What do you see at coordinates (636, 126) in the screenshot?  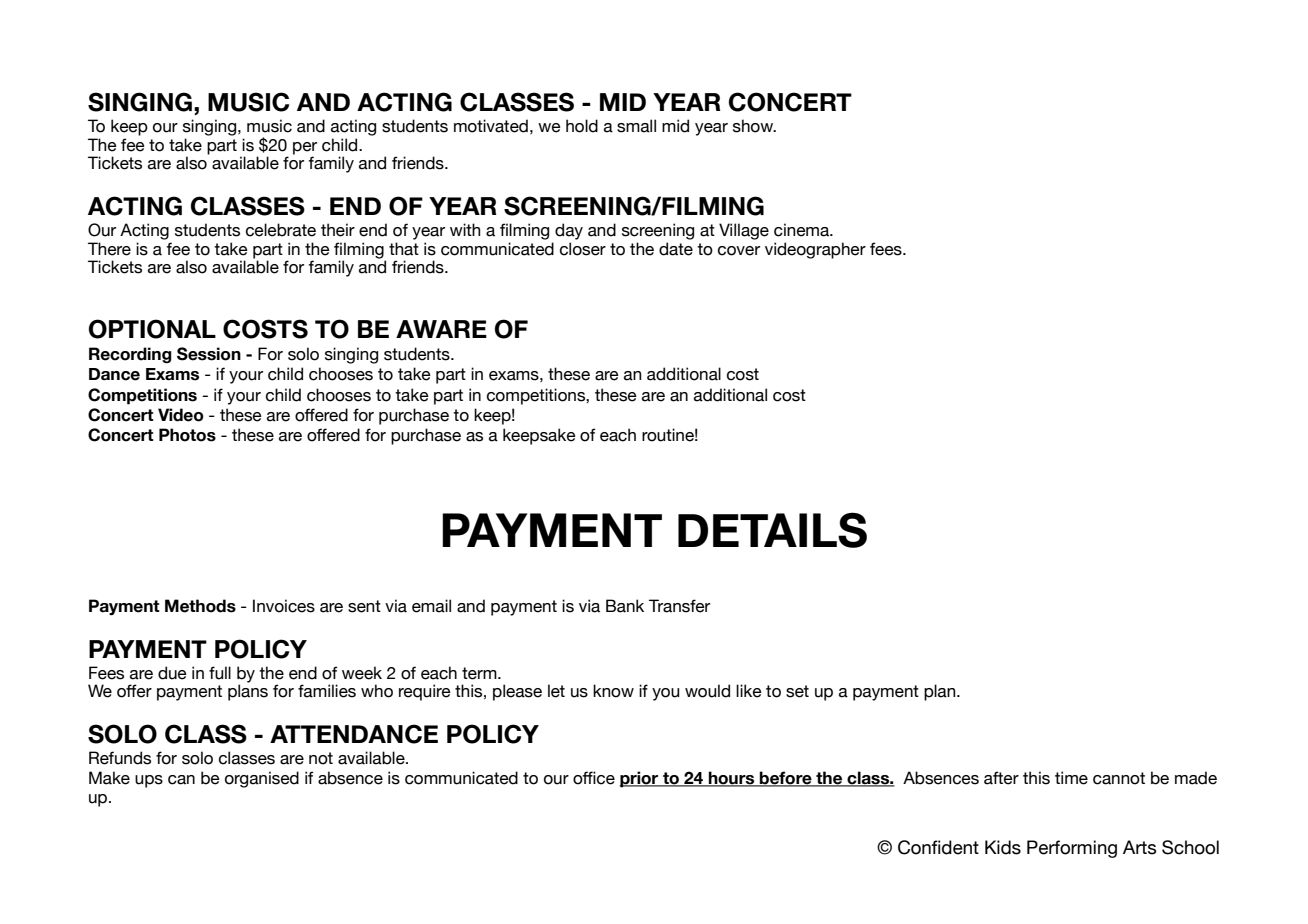 I see `small` at bounding box center [636, 126].
